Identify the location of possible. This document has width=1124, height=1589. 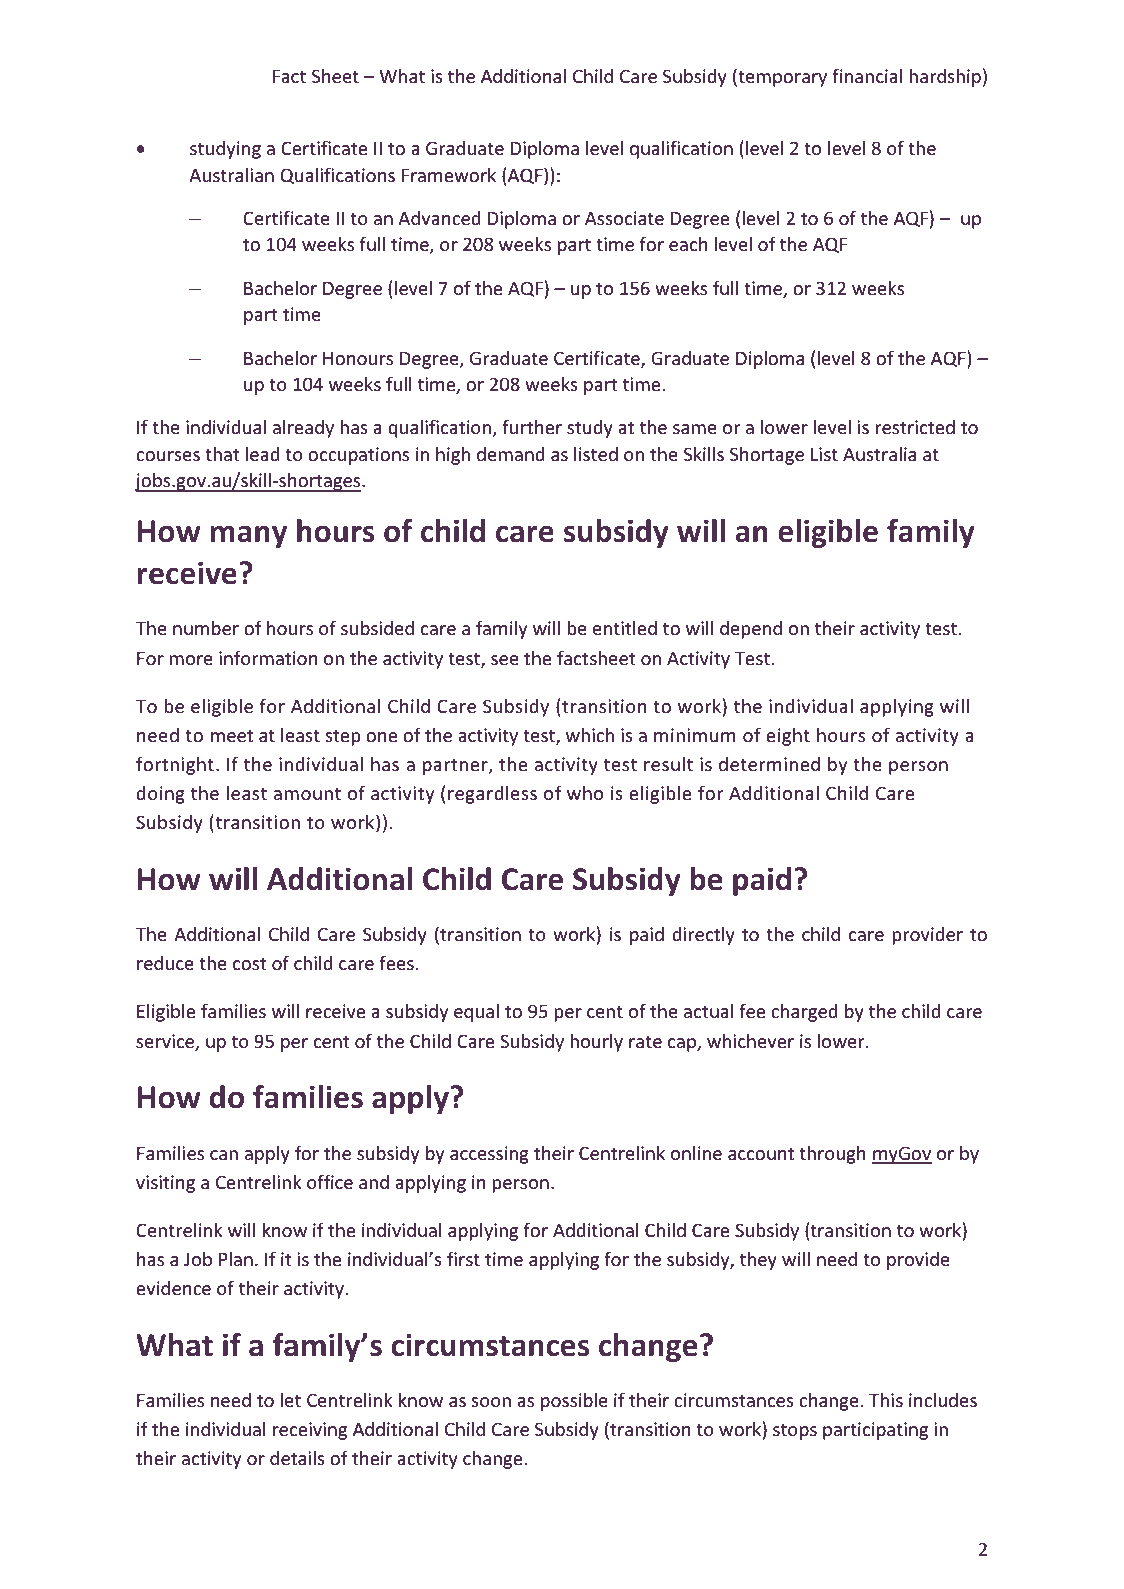
(574, 1402).
